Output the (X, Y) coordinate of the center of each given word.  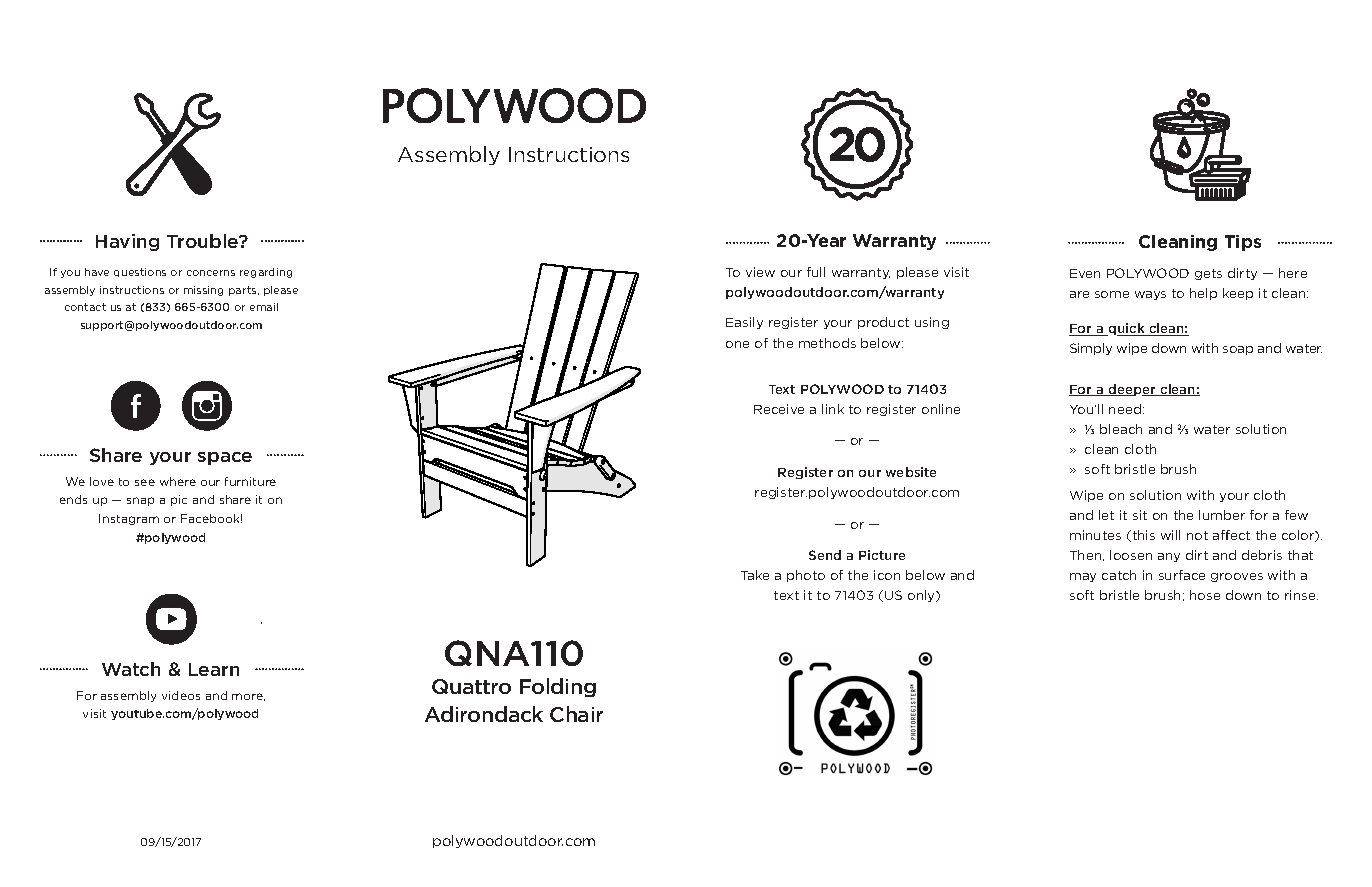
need (1125, 409)
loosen (1131, 555)
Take (755, 575)
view (760, 272)
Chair (576, 714)
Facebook (211, 518)
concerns (211, 273)
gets (1208, 274)
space (225, 458)
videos (181, 695)
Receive (779, 409)
